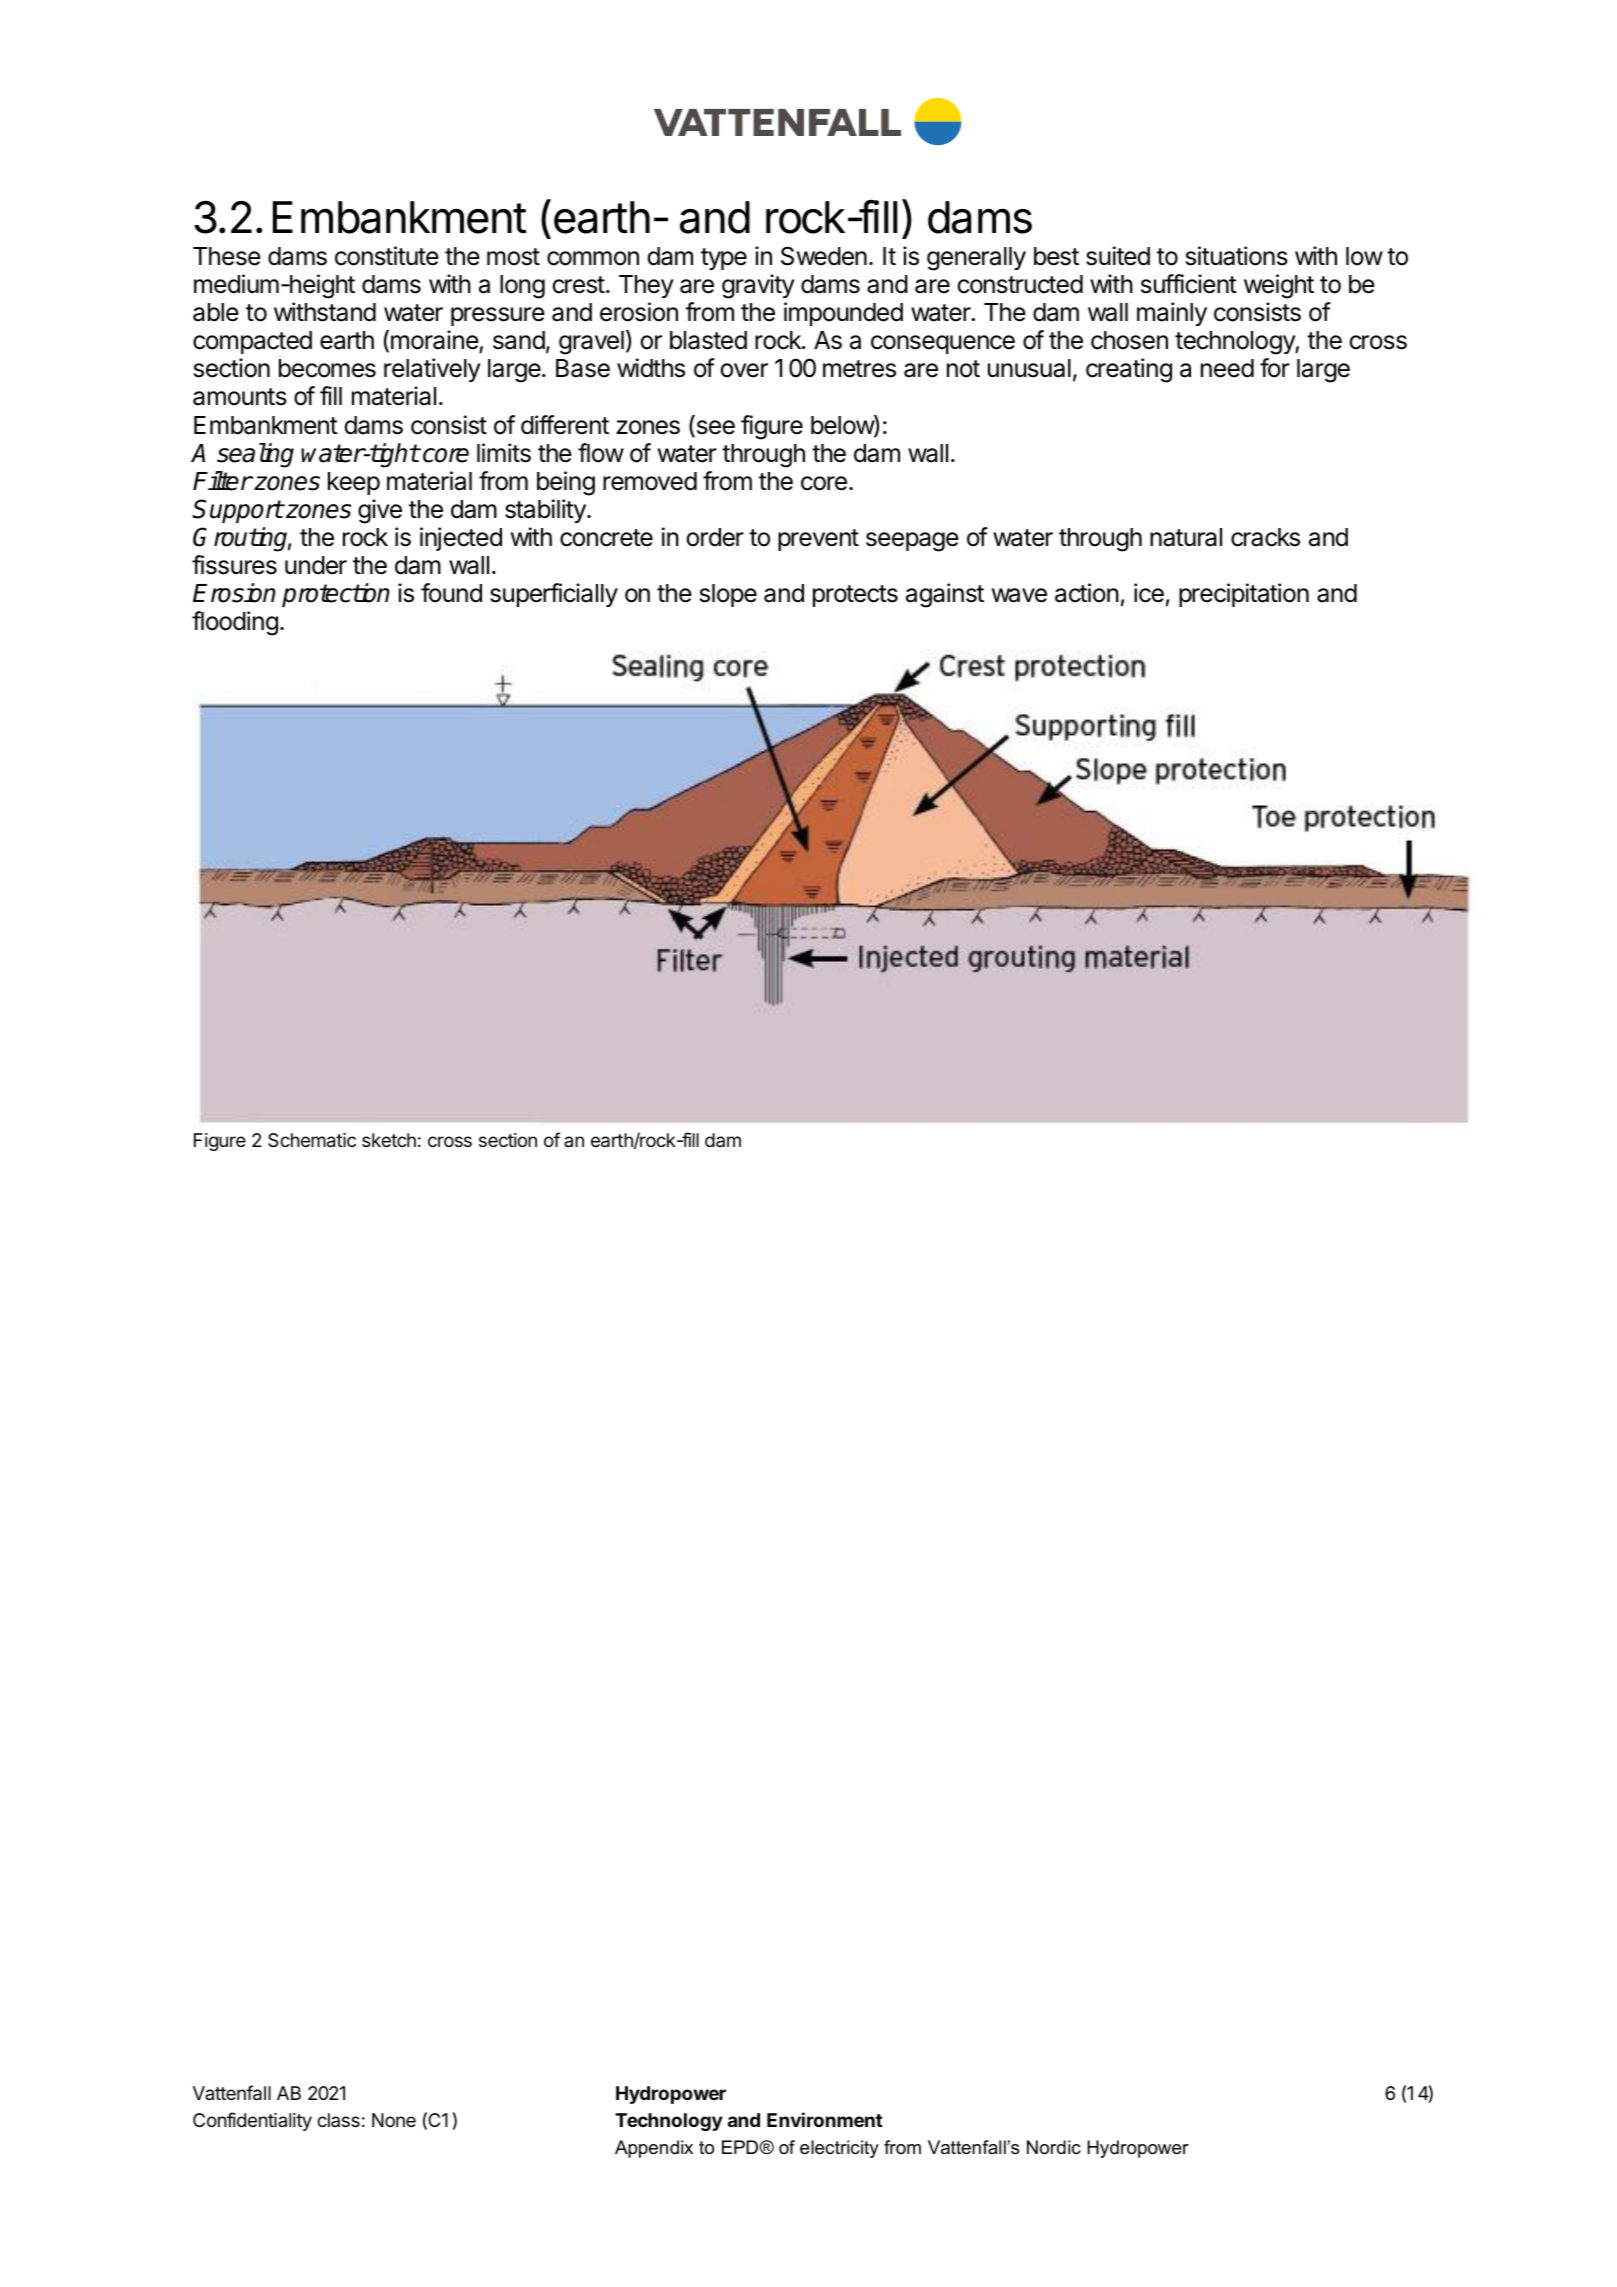 The width and height of the screenshot is (1617, 2287). What do you see at coordinates (758, 286) in the screenshot?
I see `gravity` at bounding box center [758, 286].
